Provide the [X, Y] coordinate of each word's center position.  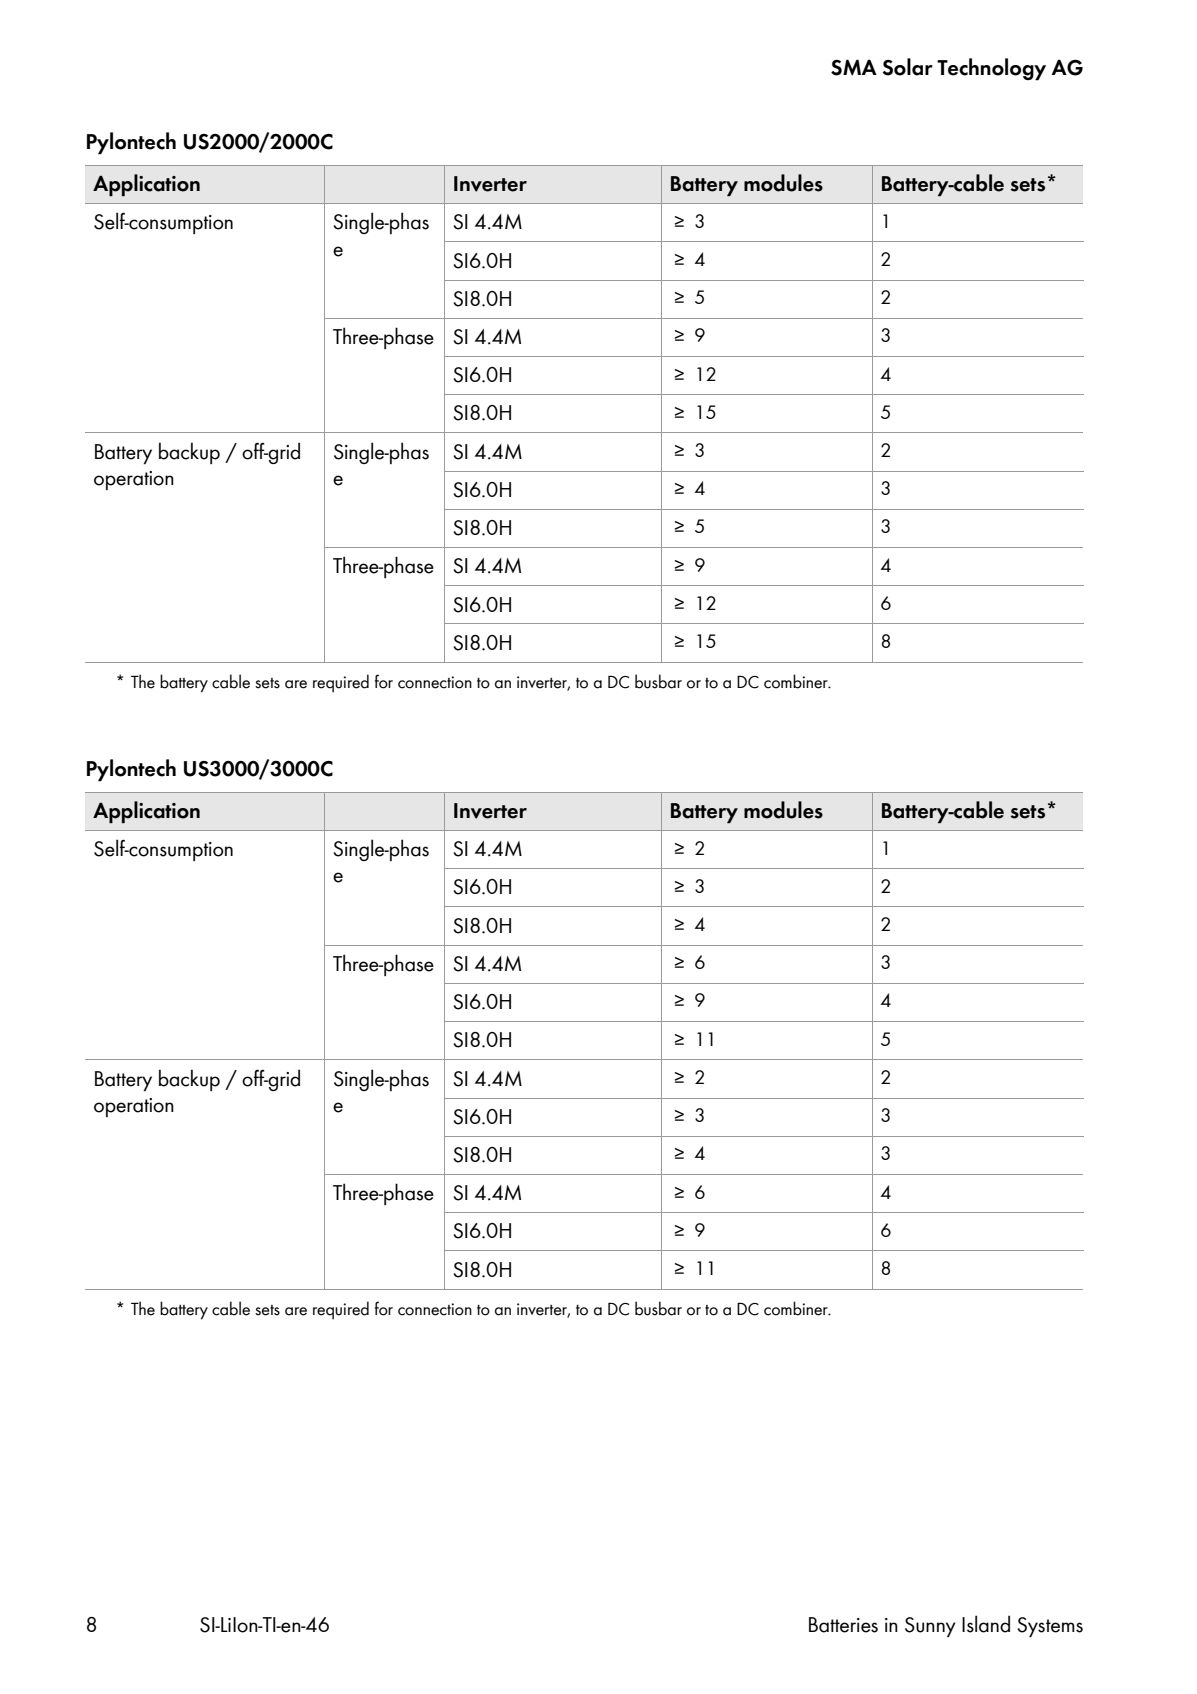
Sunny [930, 1627]
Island [986, 1624]
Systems [1050, 1627]
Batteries [843, 1625]
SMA [854, 67]
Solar [908, 67]
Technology [991, 69]
